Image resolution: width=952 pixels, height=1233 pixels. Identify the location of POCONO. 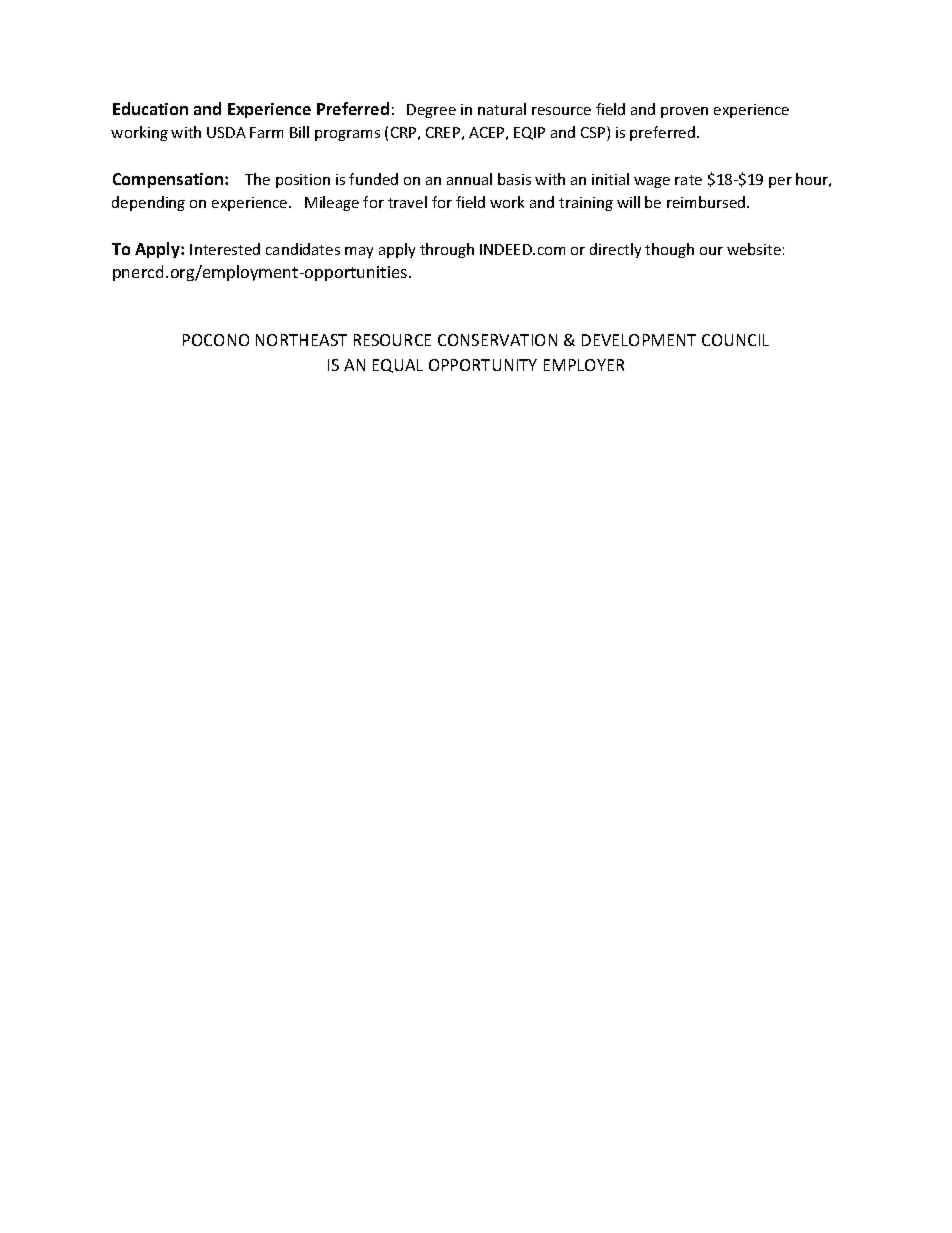
(216, 340).
